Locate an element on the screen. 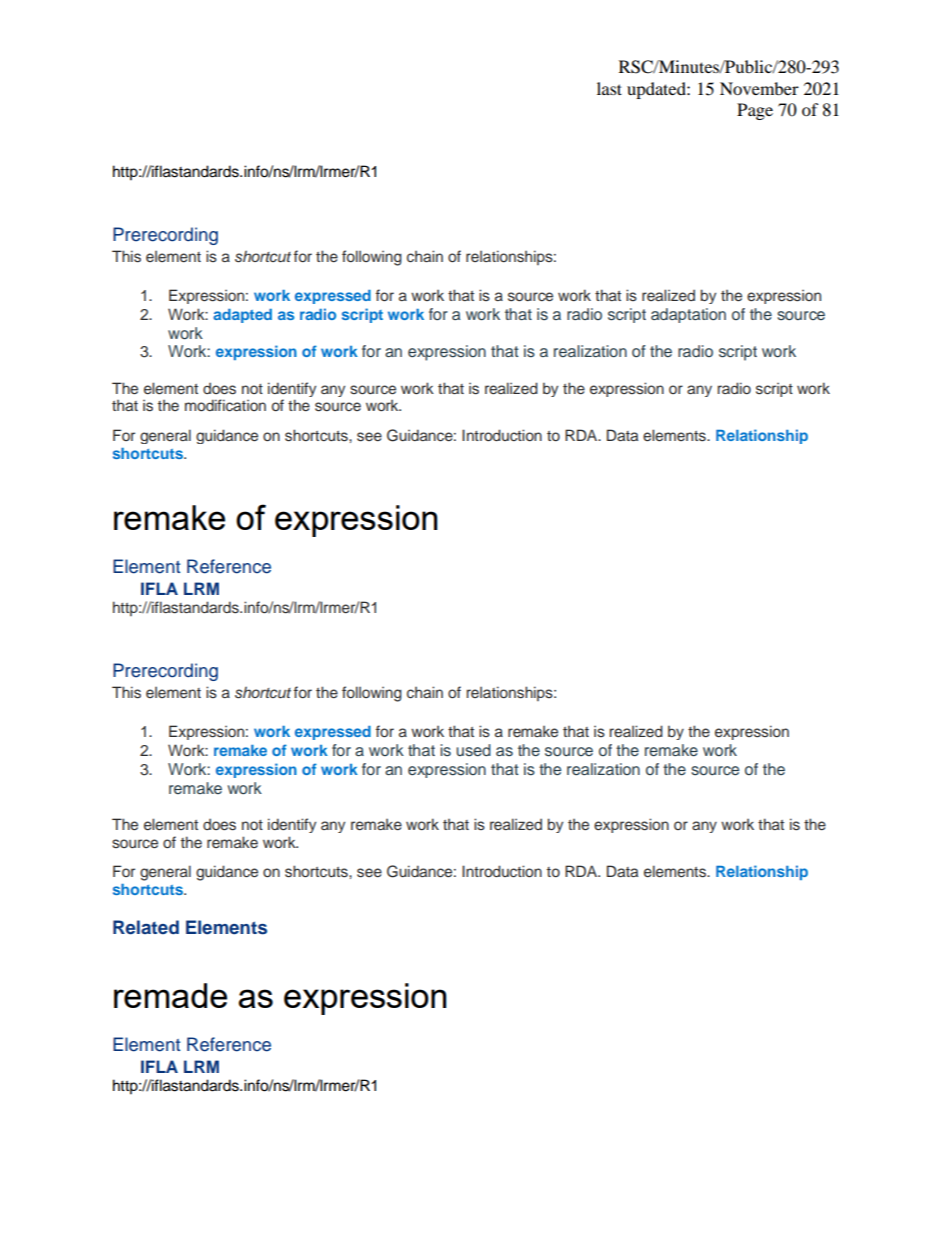 This screenshot has width=952, height=1233. Related is located at coordinates (146, 927).
